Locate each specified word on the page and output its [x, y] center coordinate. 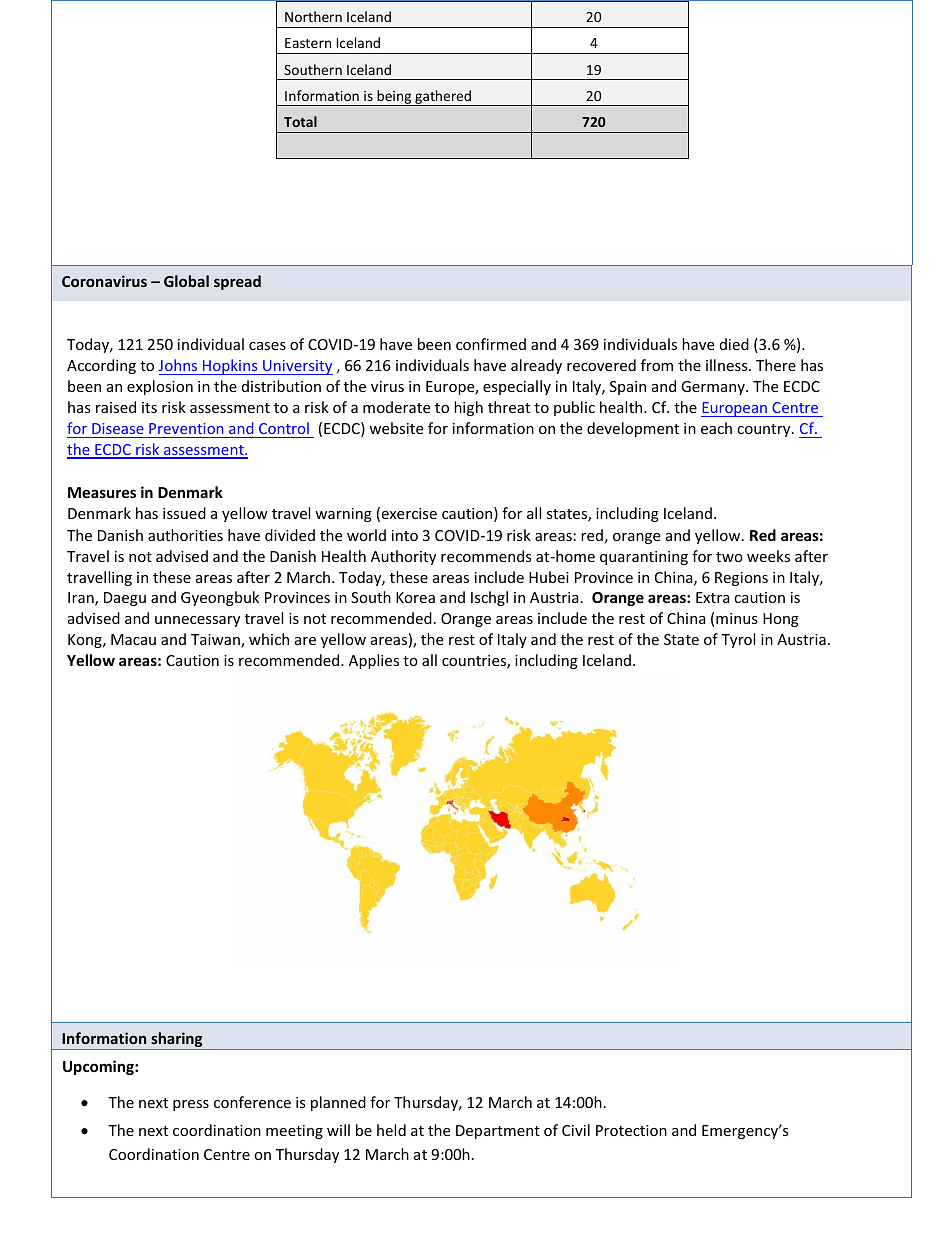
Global [186, 281]
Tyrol [738, 640]
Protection [631, 1130]
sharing [177, 1041]
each [716, 428]
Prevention [186, 428]
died [734, 344]
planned [338, 1103]
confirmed [491, 344]
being [394, 98]
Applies [374, 661]
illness [728, 365]
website [396, 428]
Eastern [308, 43]
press [191, 1105]
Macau [133, 639]
